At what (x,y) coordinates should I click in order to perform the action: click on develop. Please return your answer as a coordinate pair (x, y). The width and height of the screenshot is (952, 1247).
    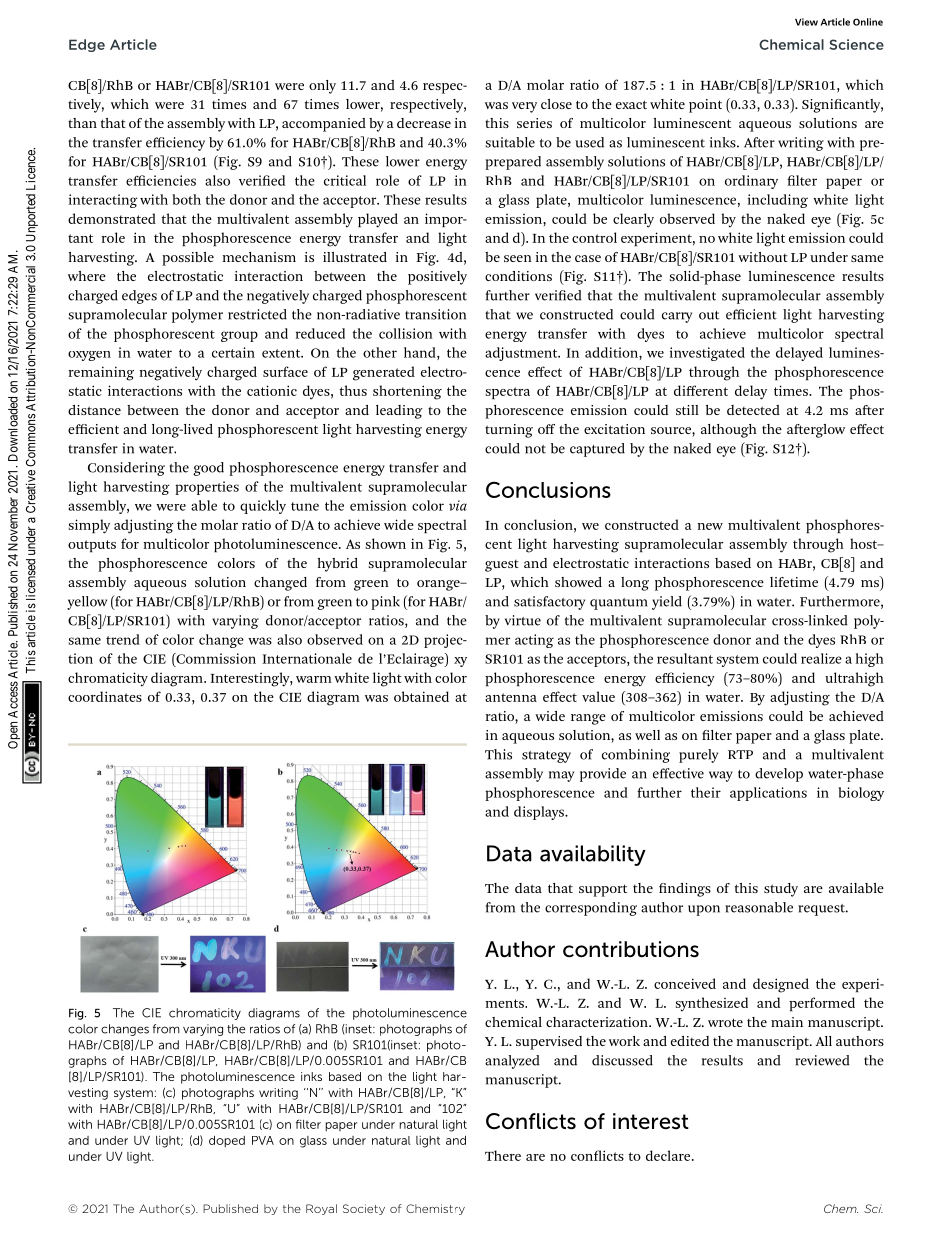
    Looking at the image, I should click on (779, 775).
